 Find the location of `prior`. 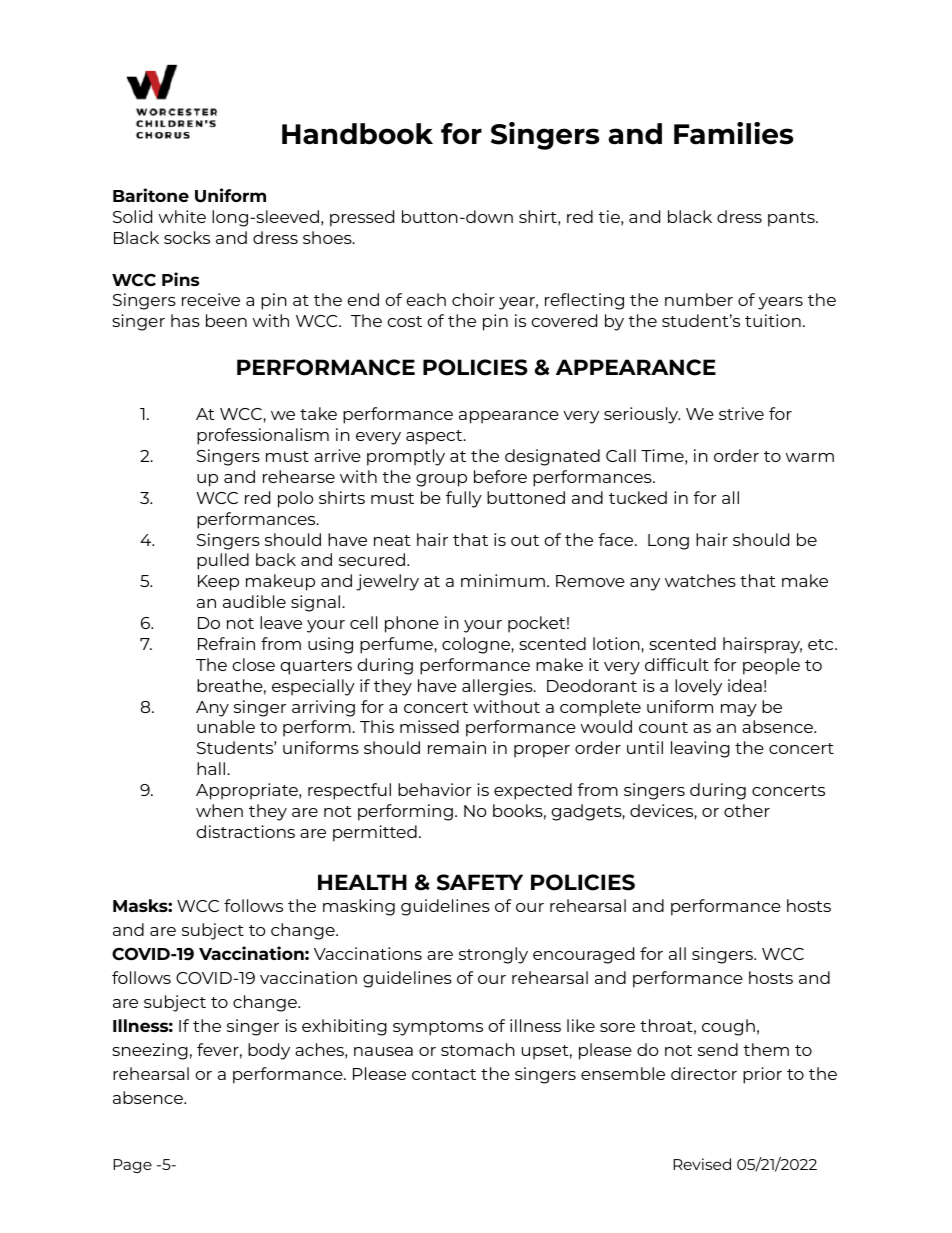

prior is located at coordinates (762, 1075).
